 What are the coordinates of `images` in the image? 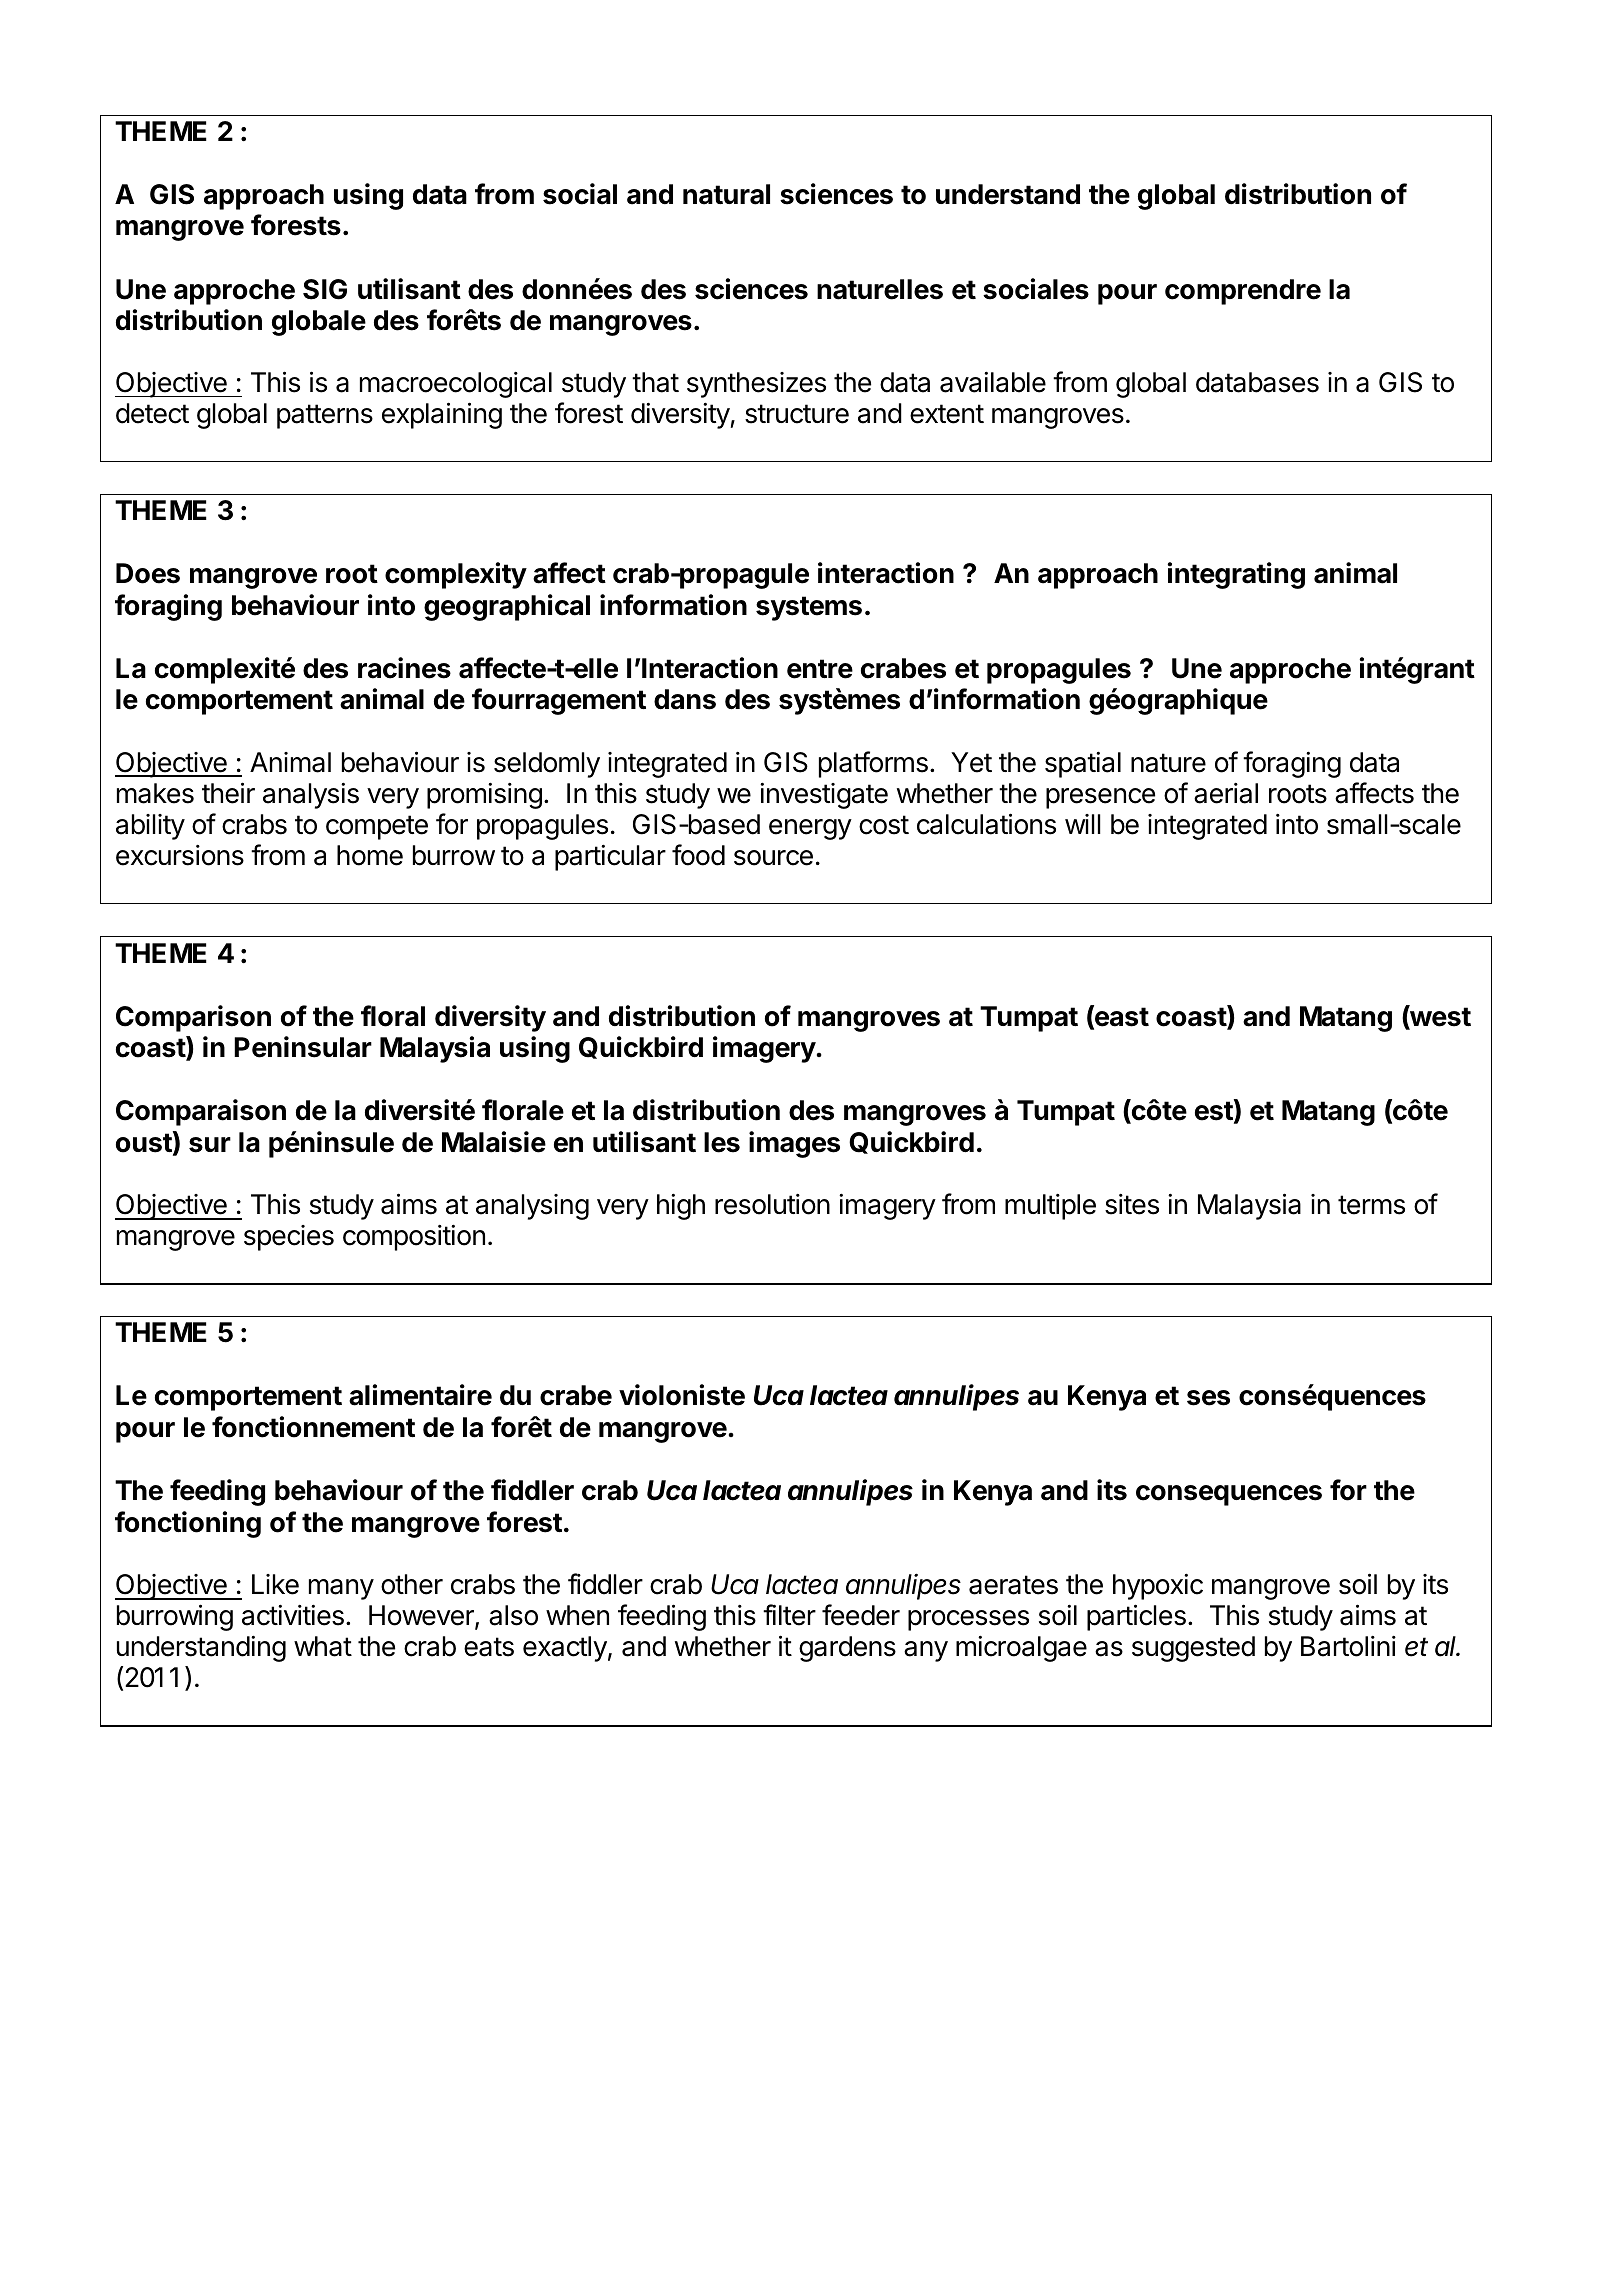 It's located at (794, 1144).
